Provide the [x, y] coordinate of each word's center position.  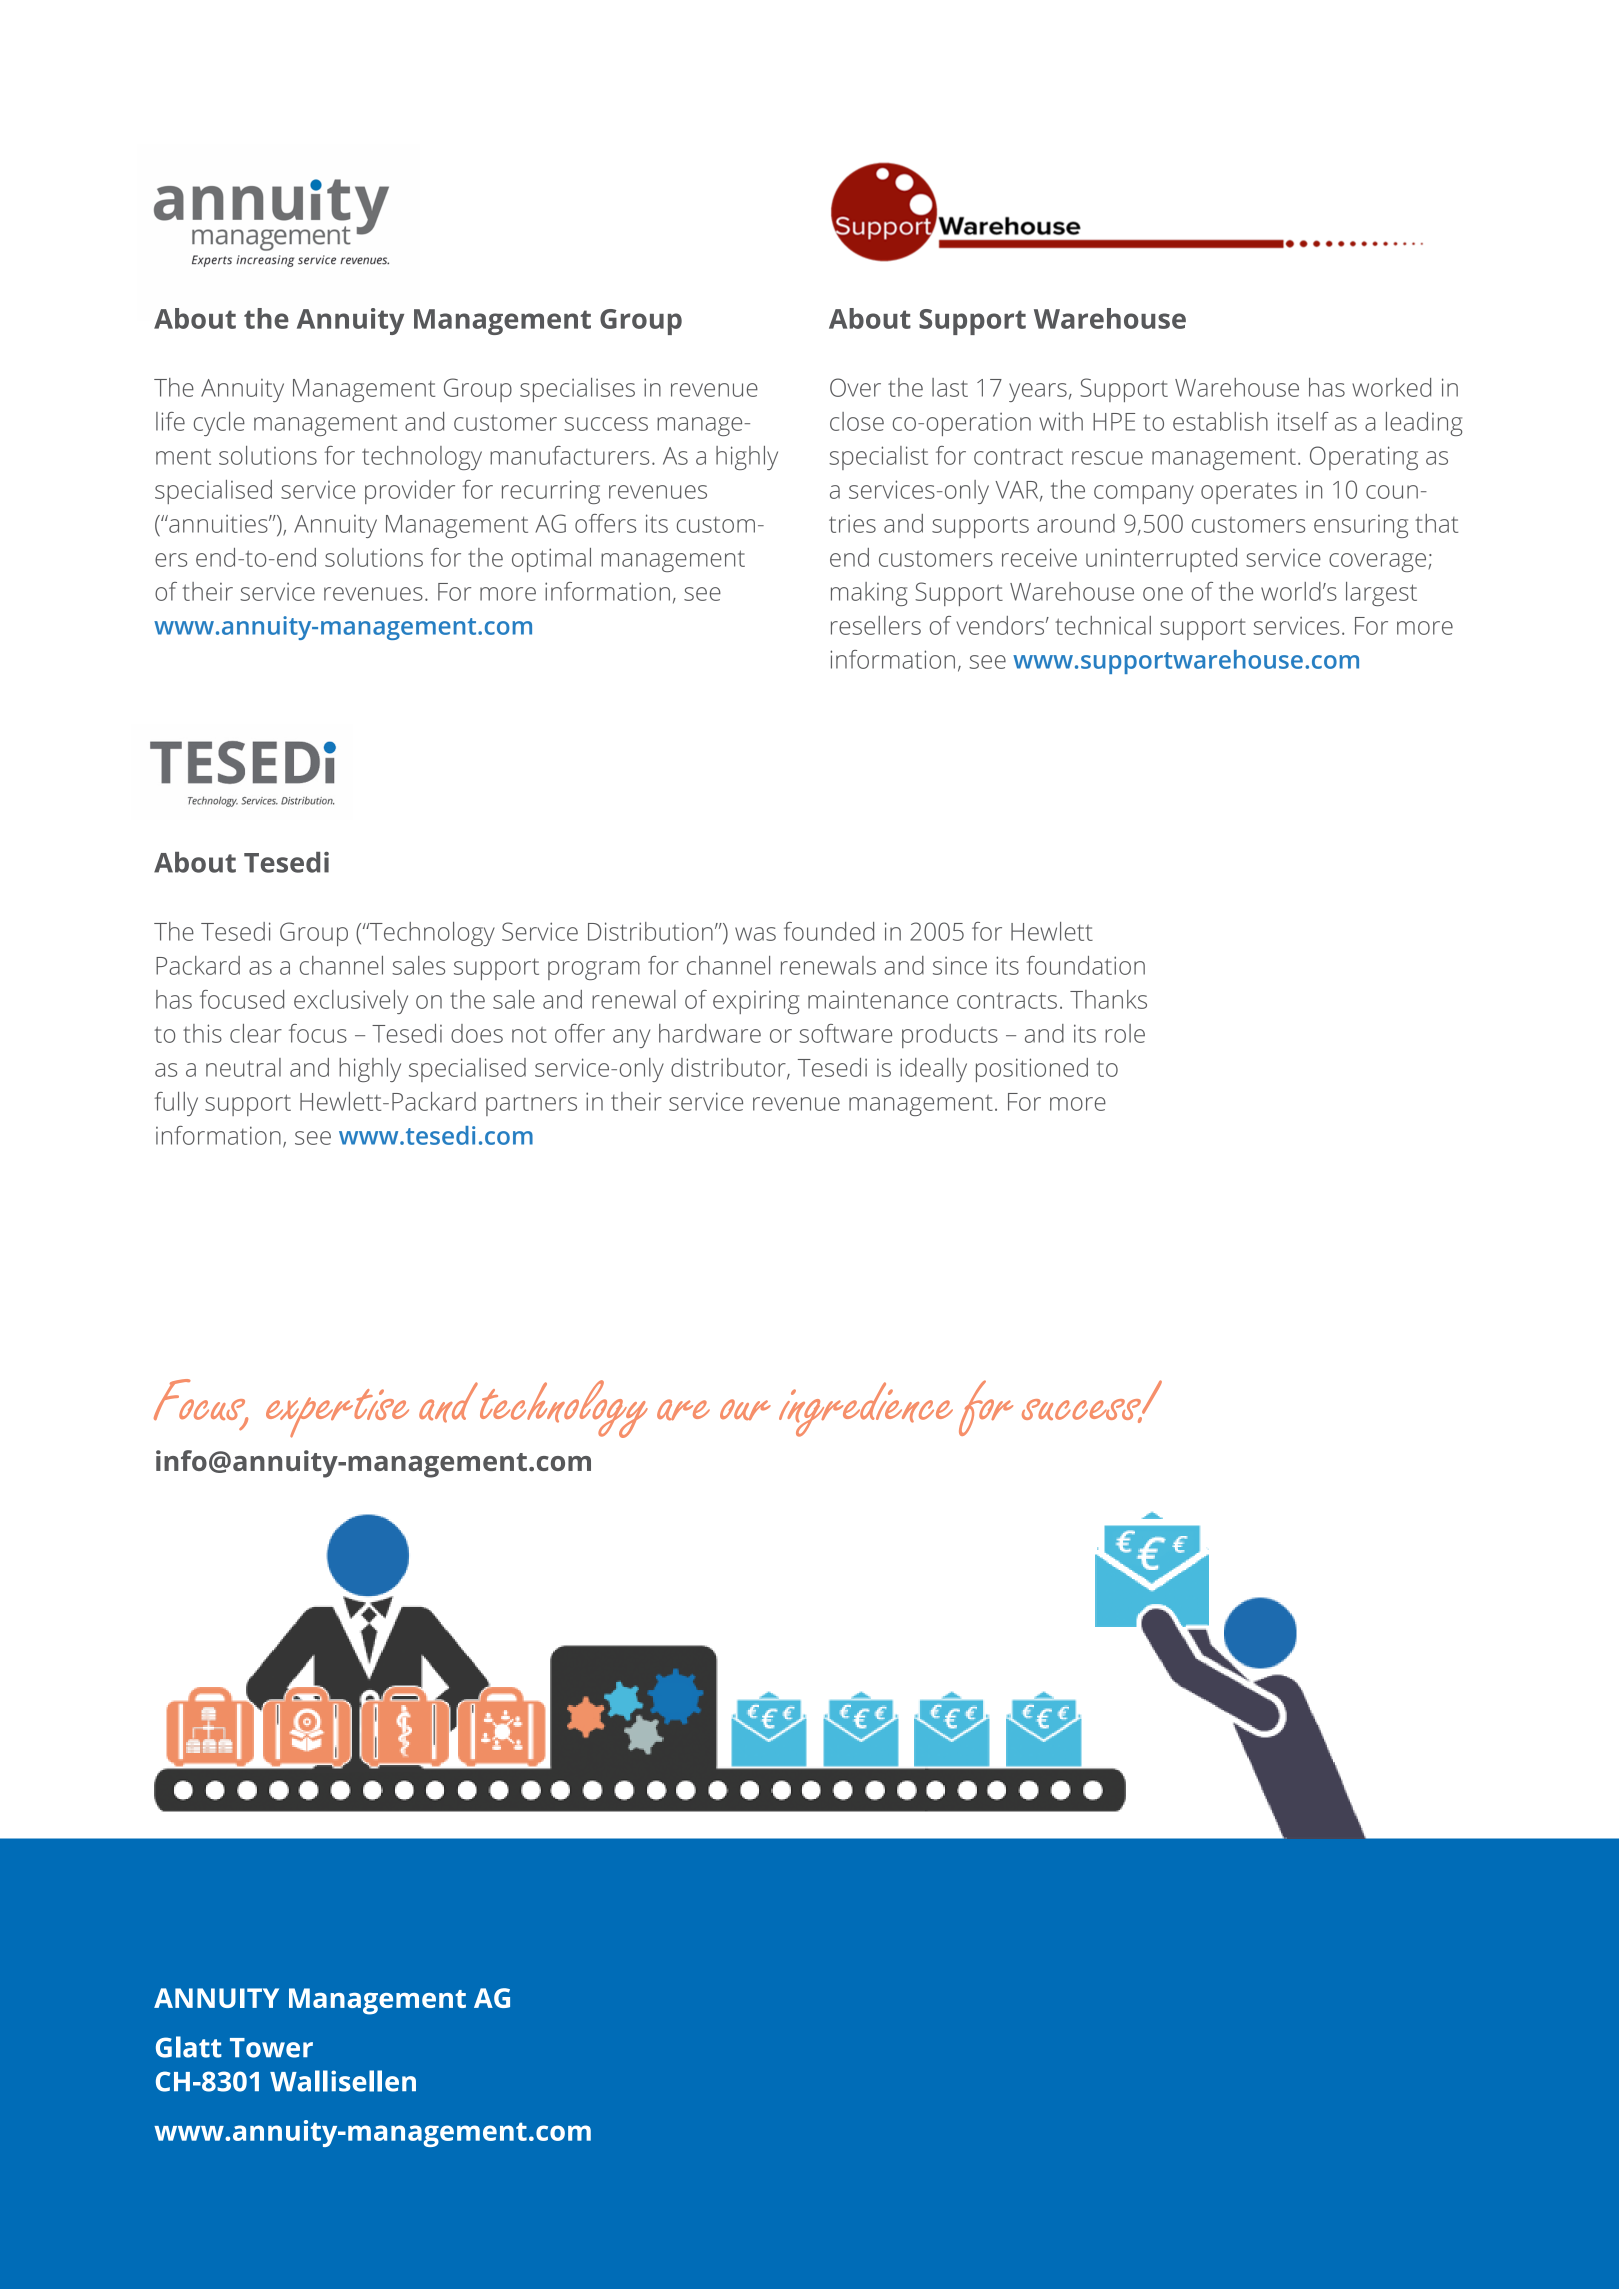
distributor [729, 1068]
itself [1303, 421]
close [857, 421]
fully [176, 1104]
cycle [219, 424]
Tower [271, 2048]
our [745, 1409]
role [1125, 1033]
